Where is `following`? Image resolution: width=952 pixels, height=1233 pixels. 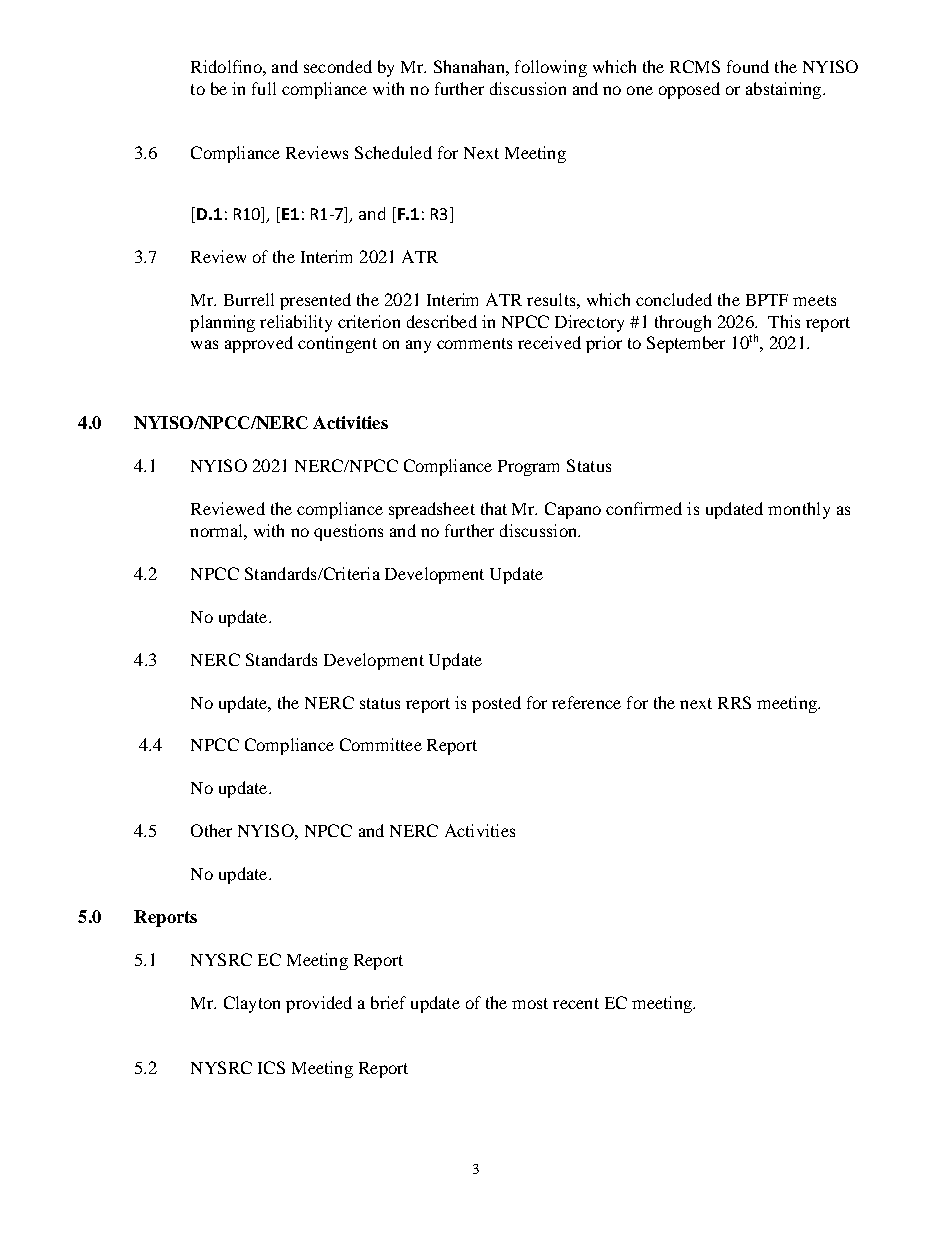
following is located at coordinates (551, 68).
